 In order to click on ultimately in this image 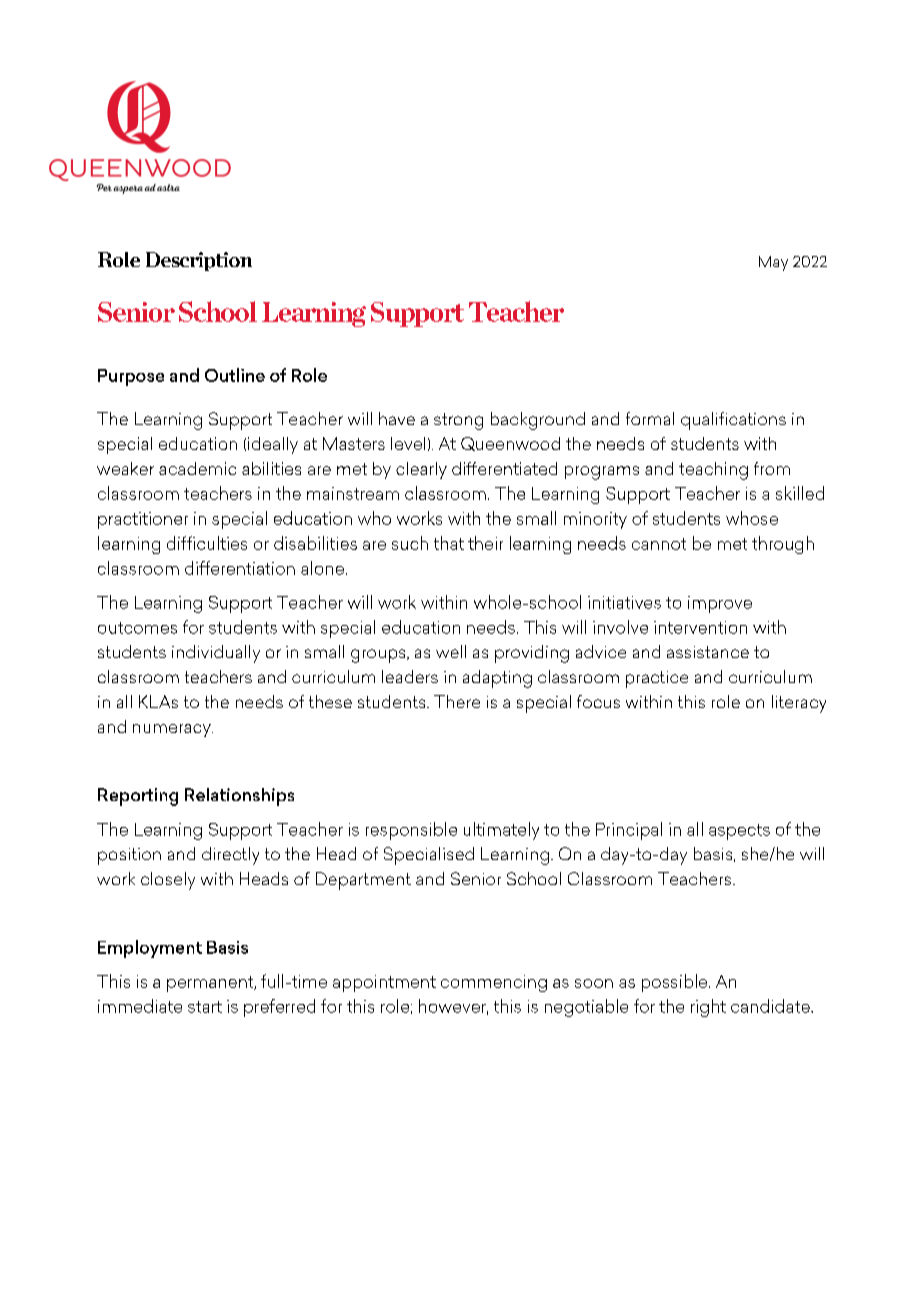, I will do `click(501, 831)`.
